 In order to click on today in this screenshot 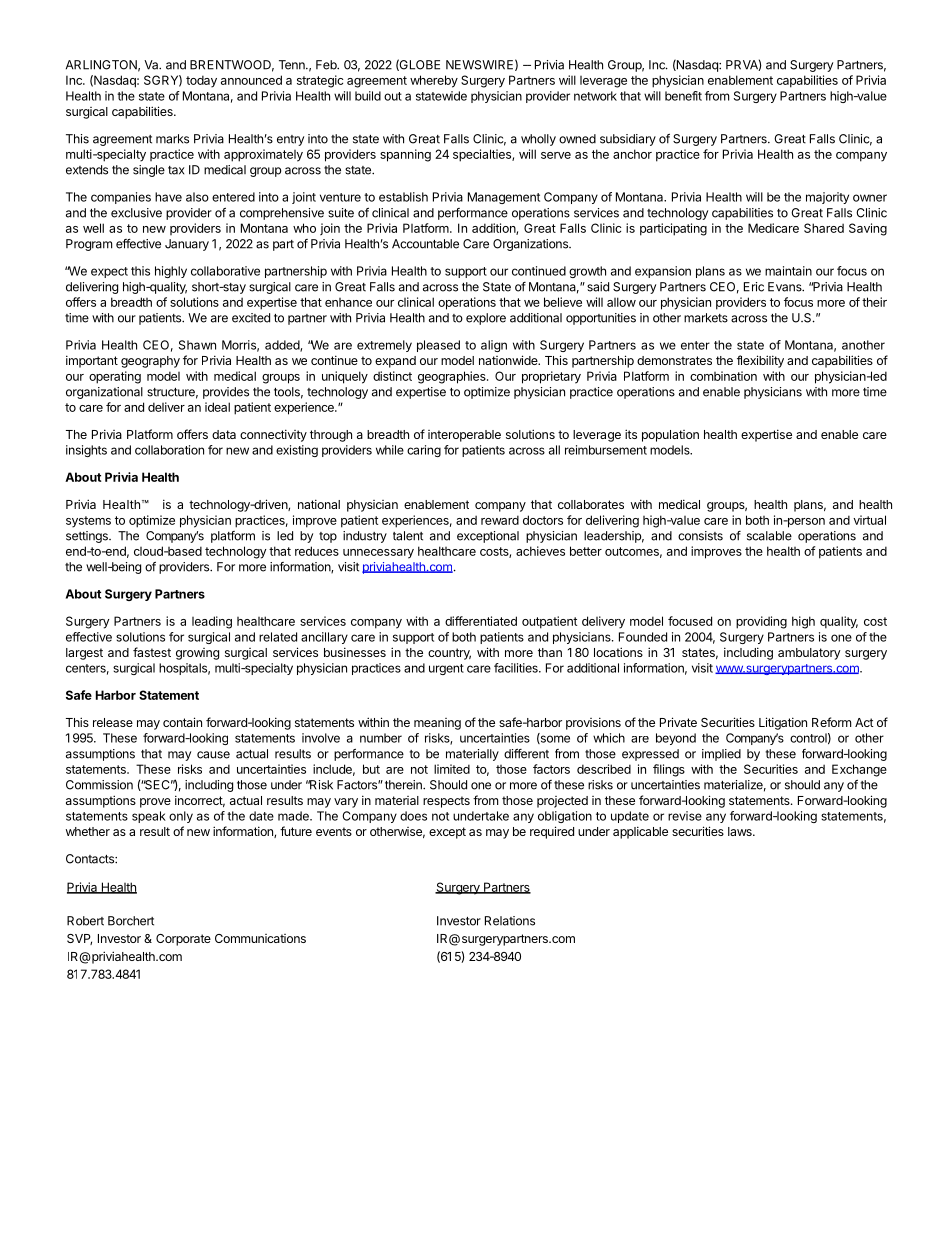, I will do `click(201, 81)`.
